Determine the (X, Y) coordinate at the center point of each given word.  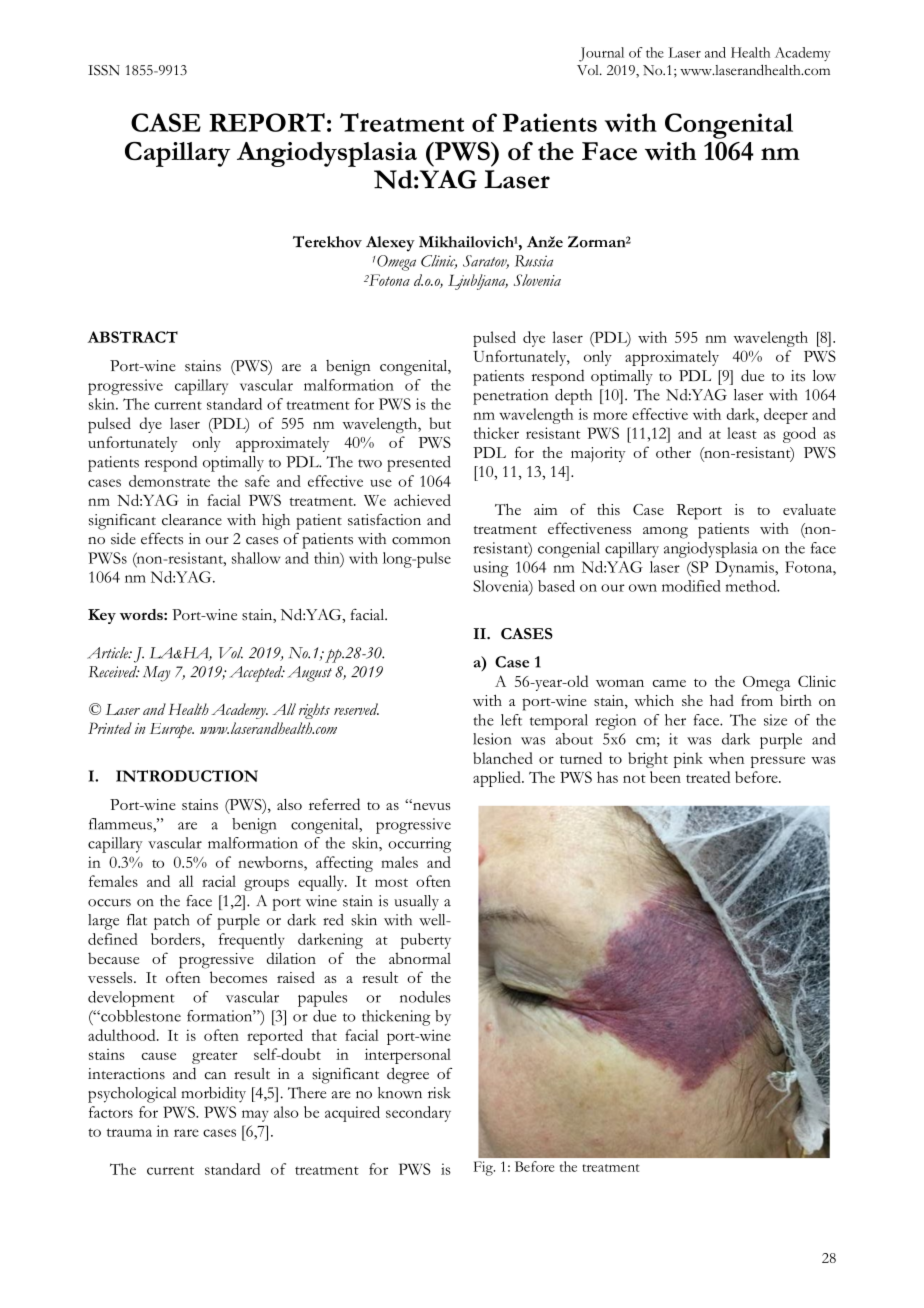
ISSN (104, 70)
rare (186, 1133)
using (491, 569)
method (752, 586)
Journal (601, 54)
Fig (484, 1168)
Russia (534, 261)
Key (102, 616)
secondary (418, 1114)
